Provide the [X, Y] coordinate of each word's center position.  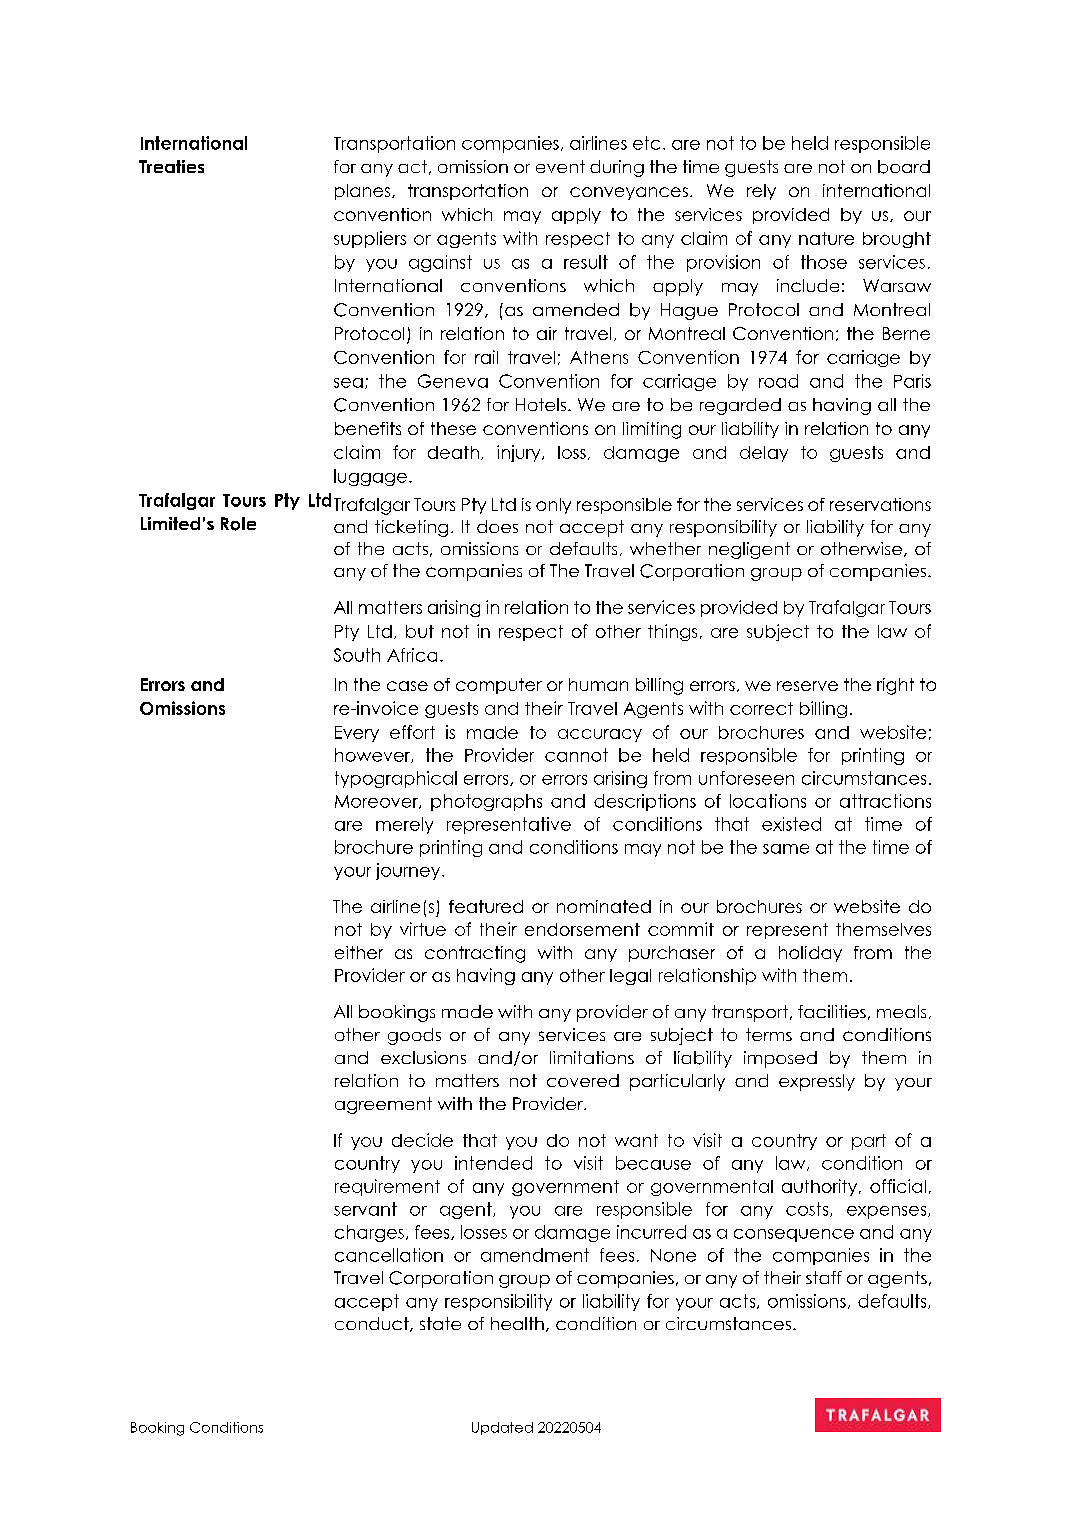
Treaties [171, 166]
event [560, 166]
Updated [502, 1428]
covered [583, 1080]
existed [791, 824]
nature [826, 238]
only [553, 506]
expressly [817, 1082]
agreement [383, 1105]
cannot [576, 755]
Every [357, 734]
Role [238, 524]
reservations [880, 504]
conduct [373, 1324]
